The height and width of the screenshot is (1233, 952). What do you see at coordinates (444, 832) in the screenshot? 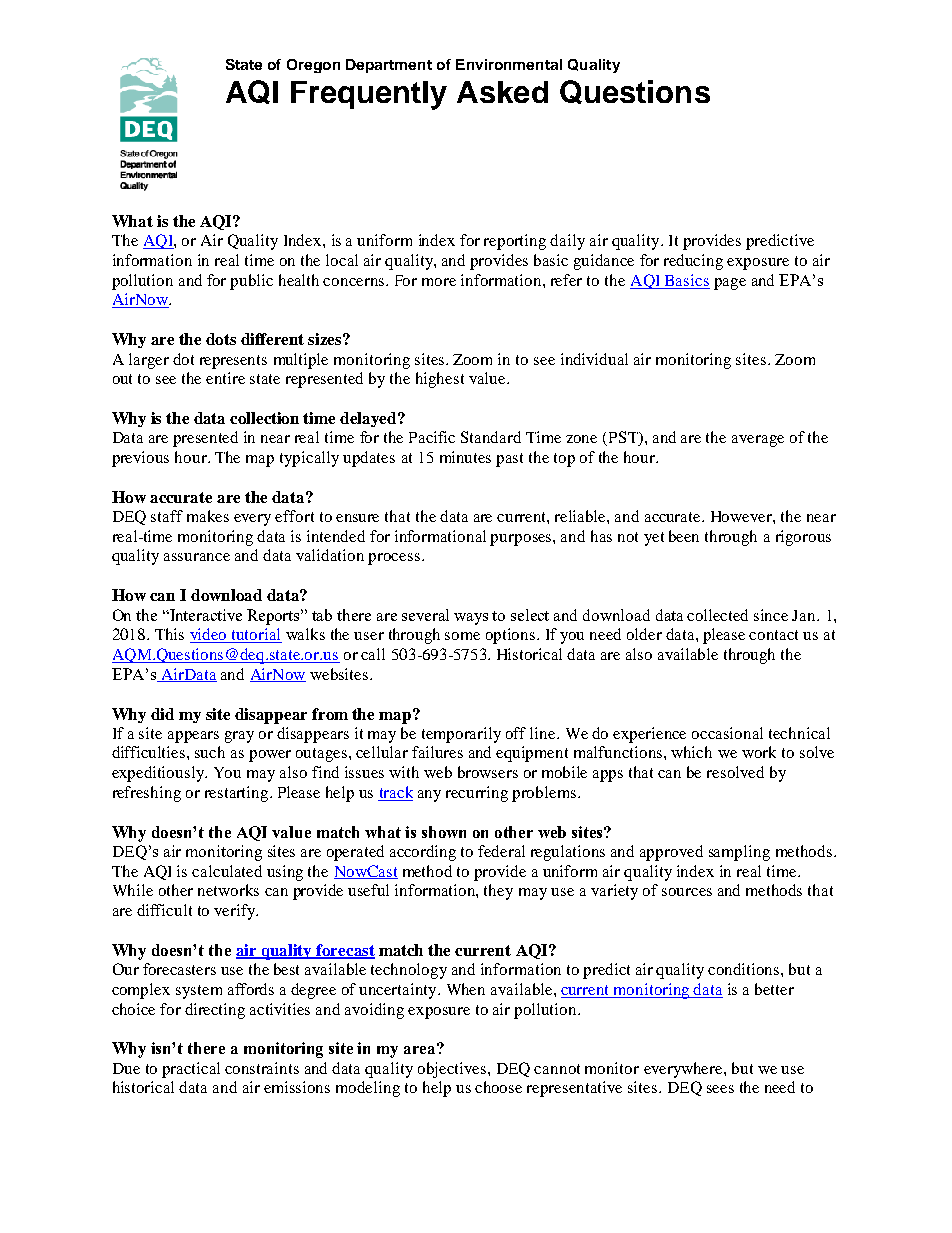
I see `shown` at bounding box center [444, 832].
